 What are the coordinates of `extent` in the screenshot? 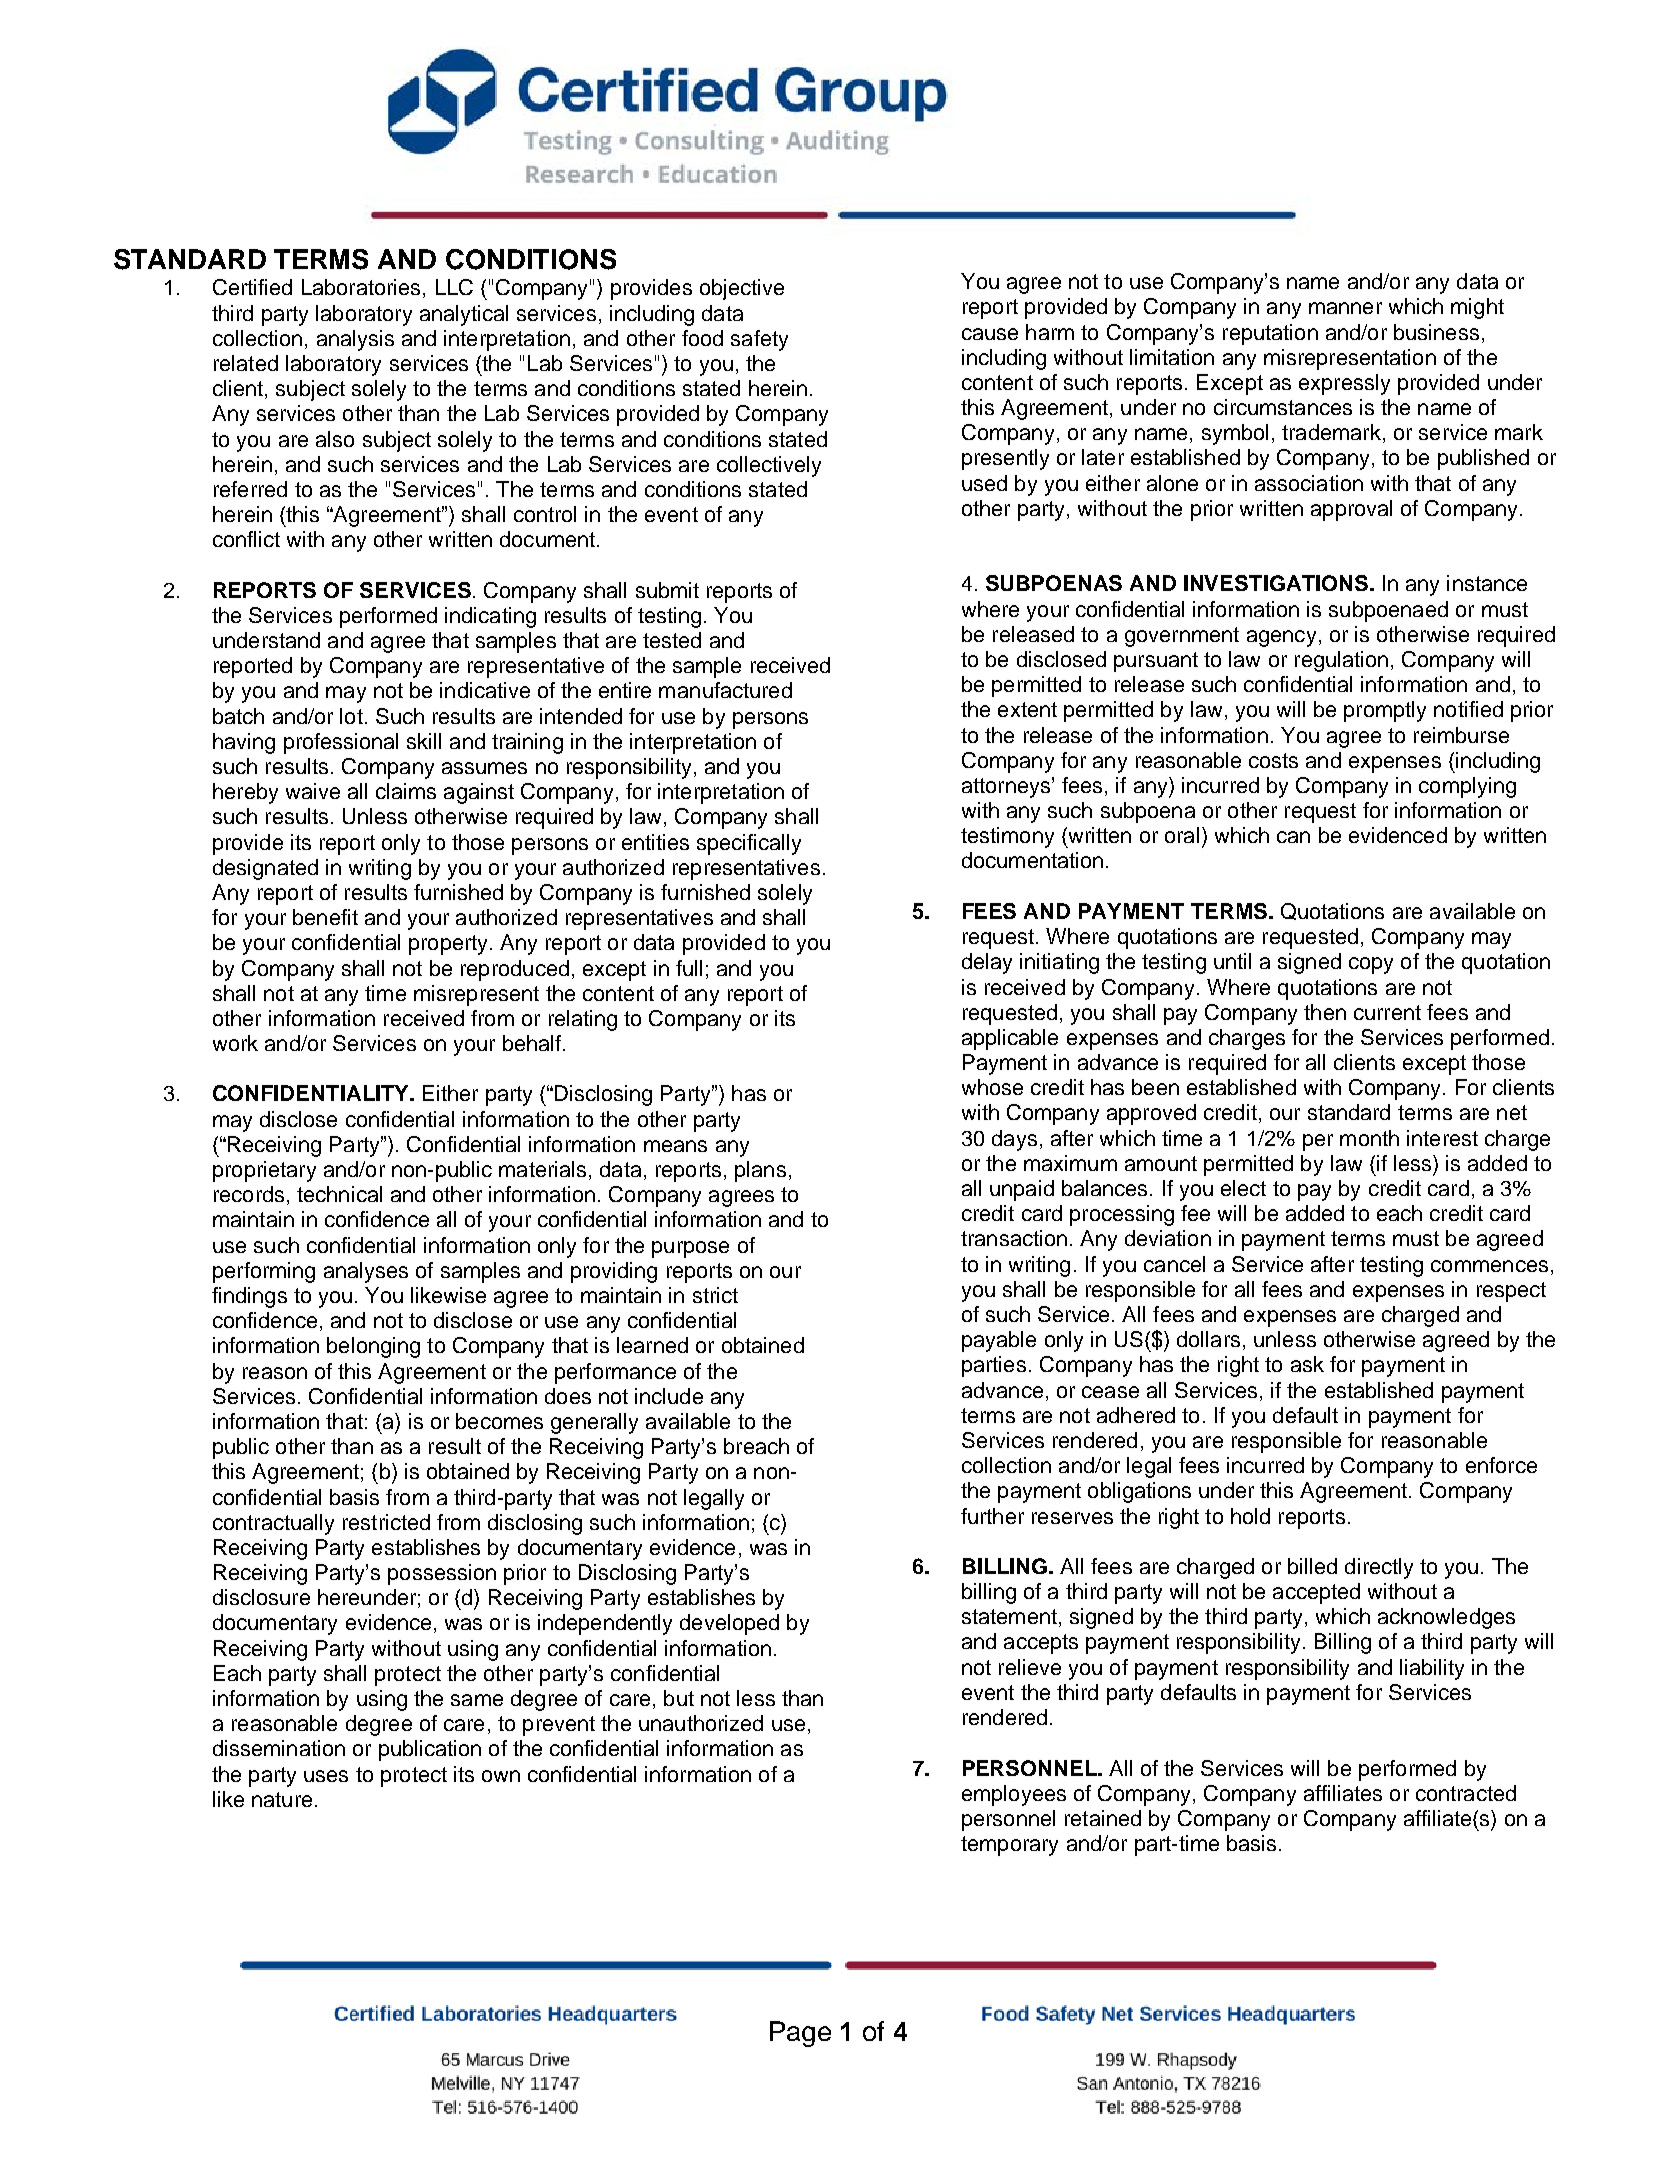 It's located at (1027, 709).
